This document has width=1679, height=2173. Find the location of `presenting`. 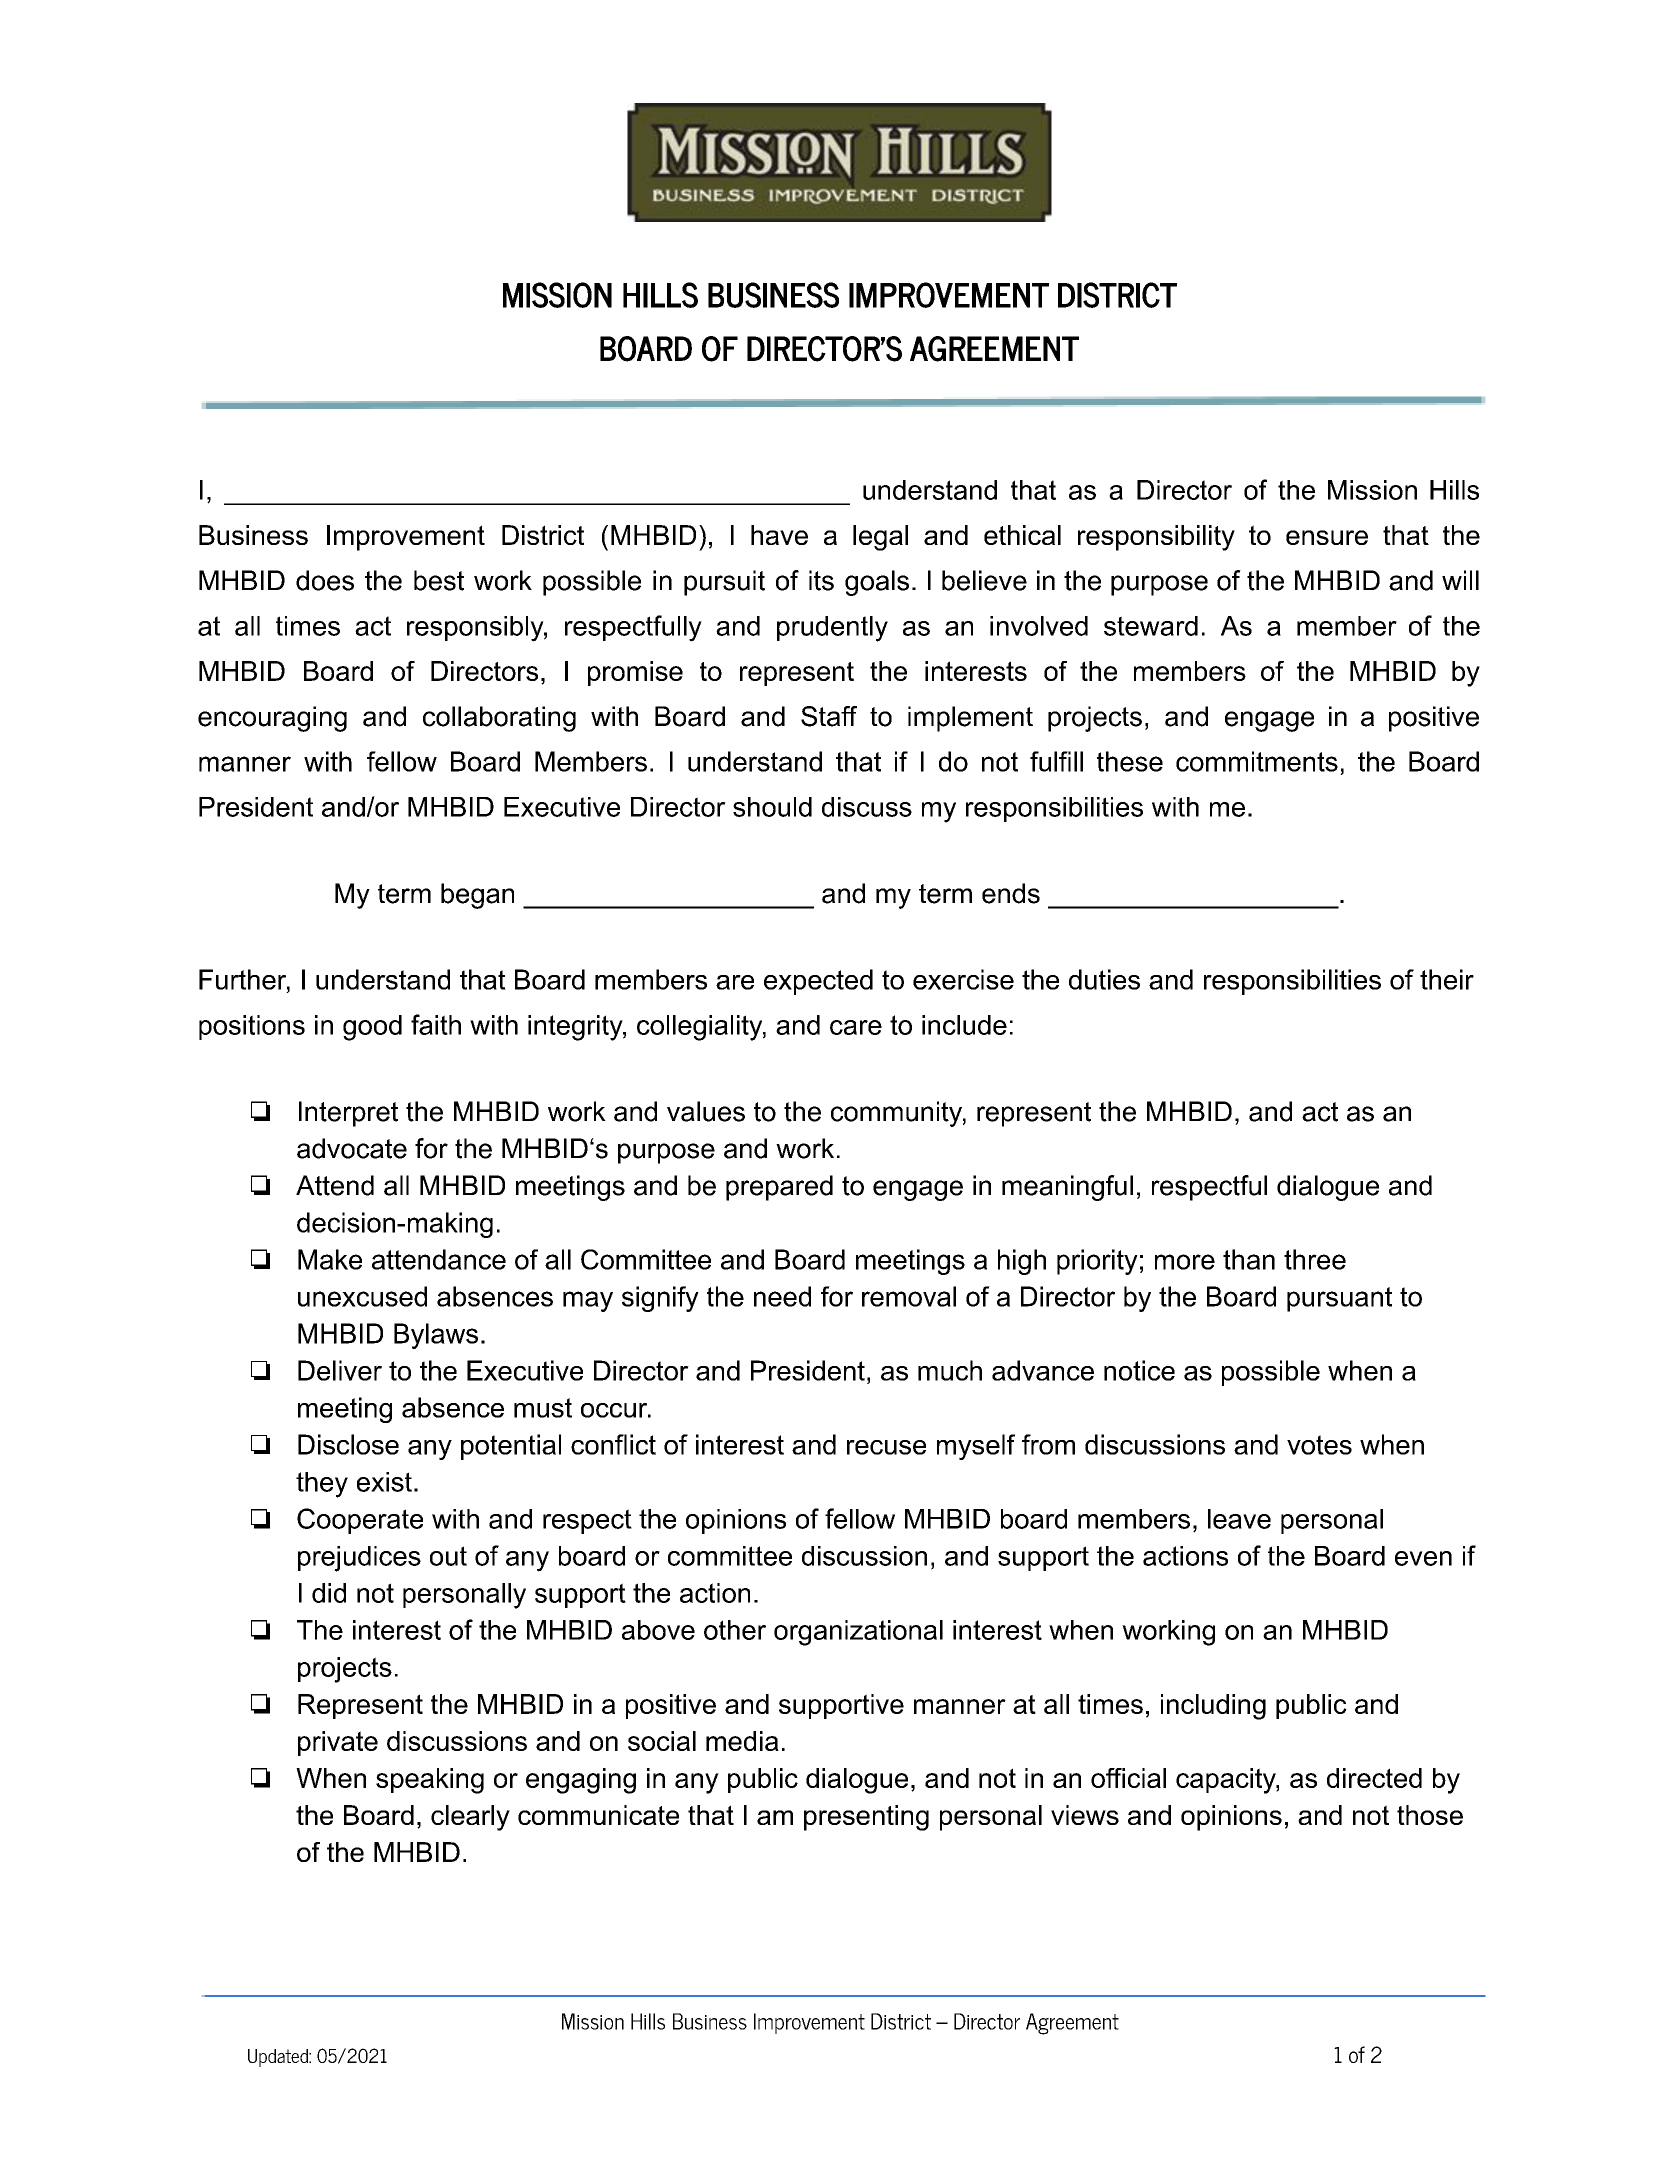

presenting is located at coordinates (866, 1818).
